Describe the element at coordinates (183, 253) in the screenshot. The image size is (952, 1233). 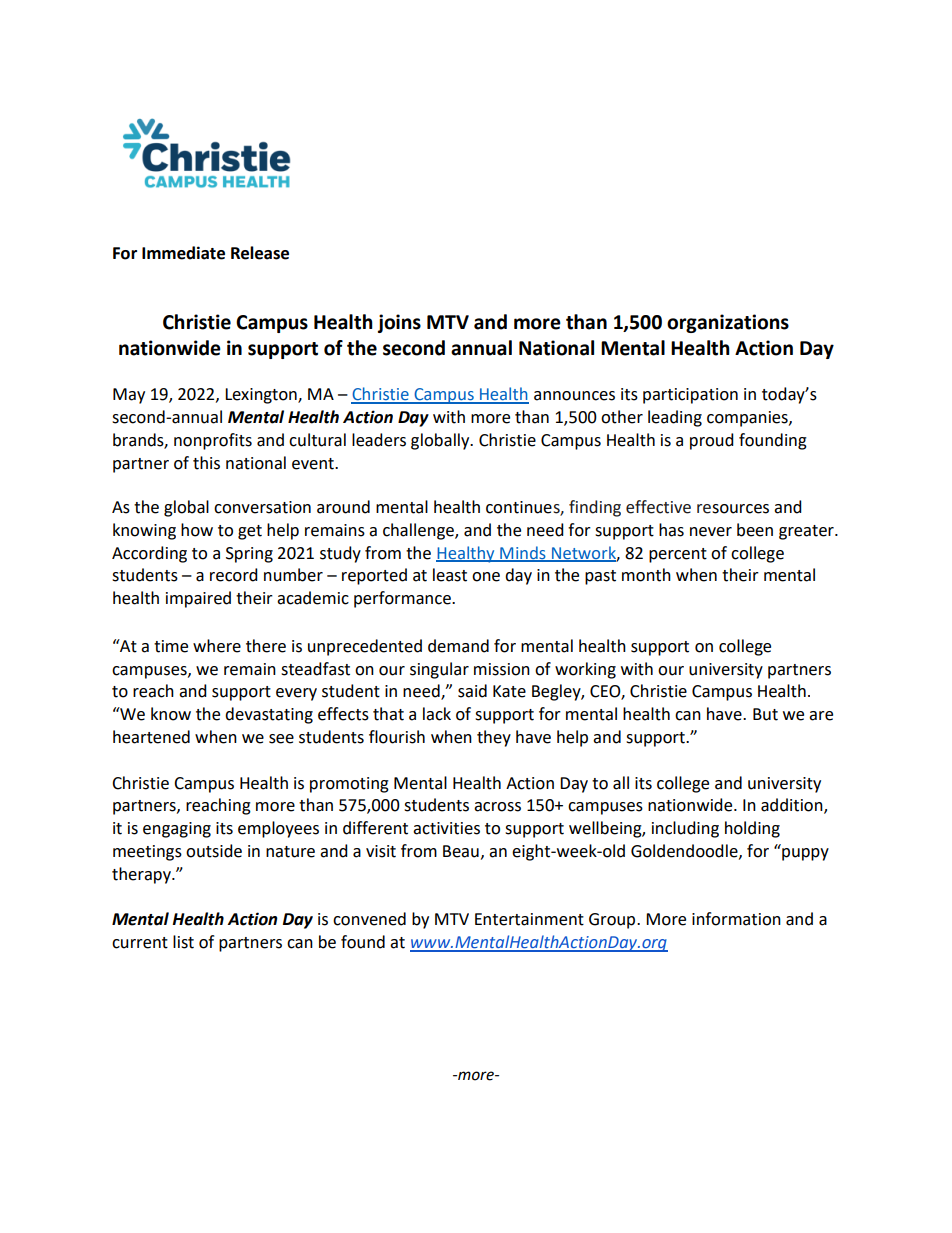
I see `Immediate` at that location.
